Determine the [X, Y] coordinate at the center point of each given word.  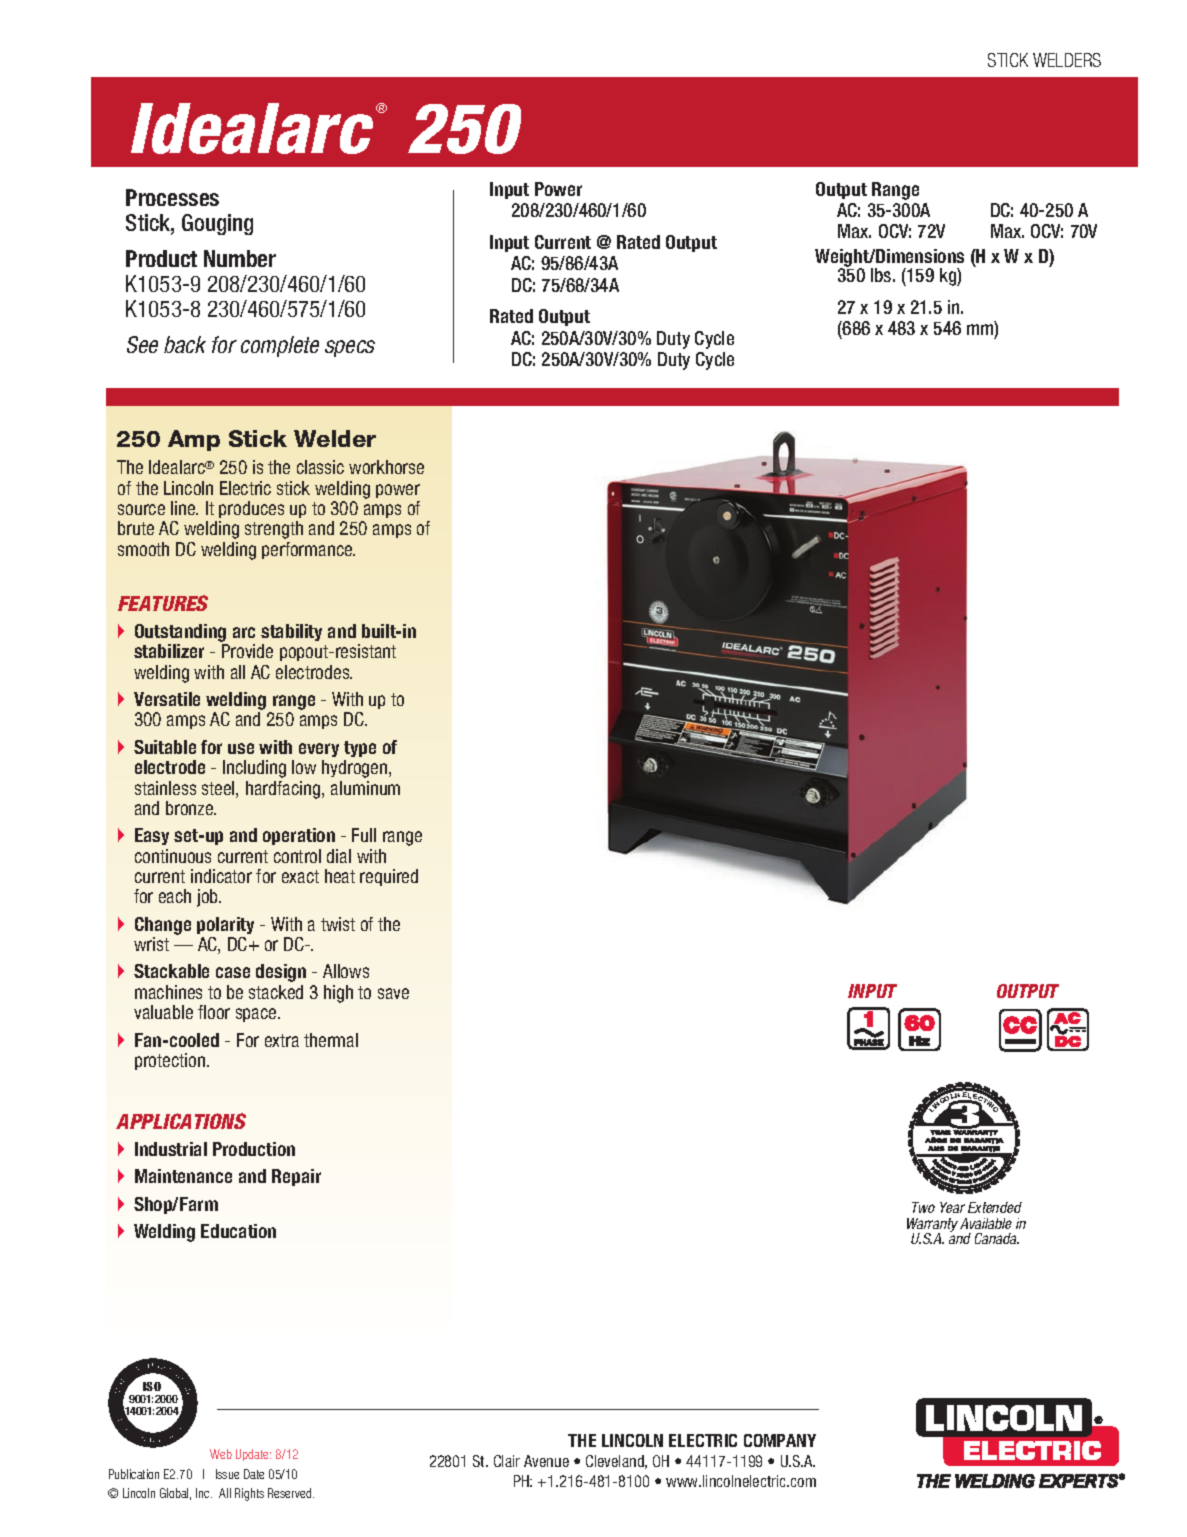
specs [350, 348]
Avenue [546, 1461]
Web [221, 1454]
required [389, 877]
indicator [221, 876]
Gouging [217, 224]
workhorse [386, 467]
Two [923, 1207]
